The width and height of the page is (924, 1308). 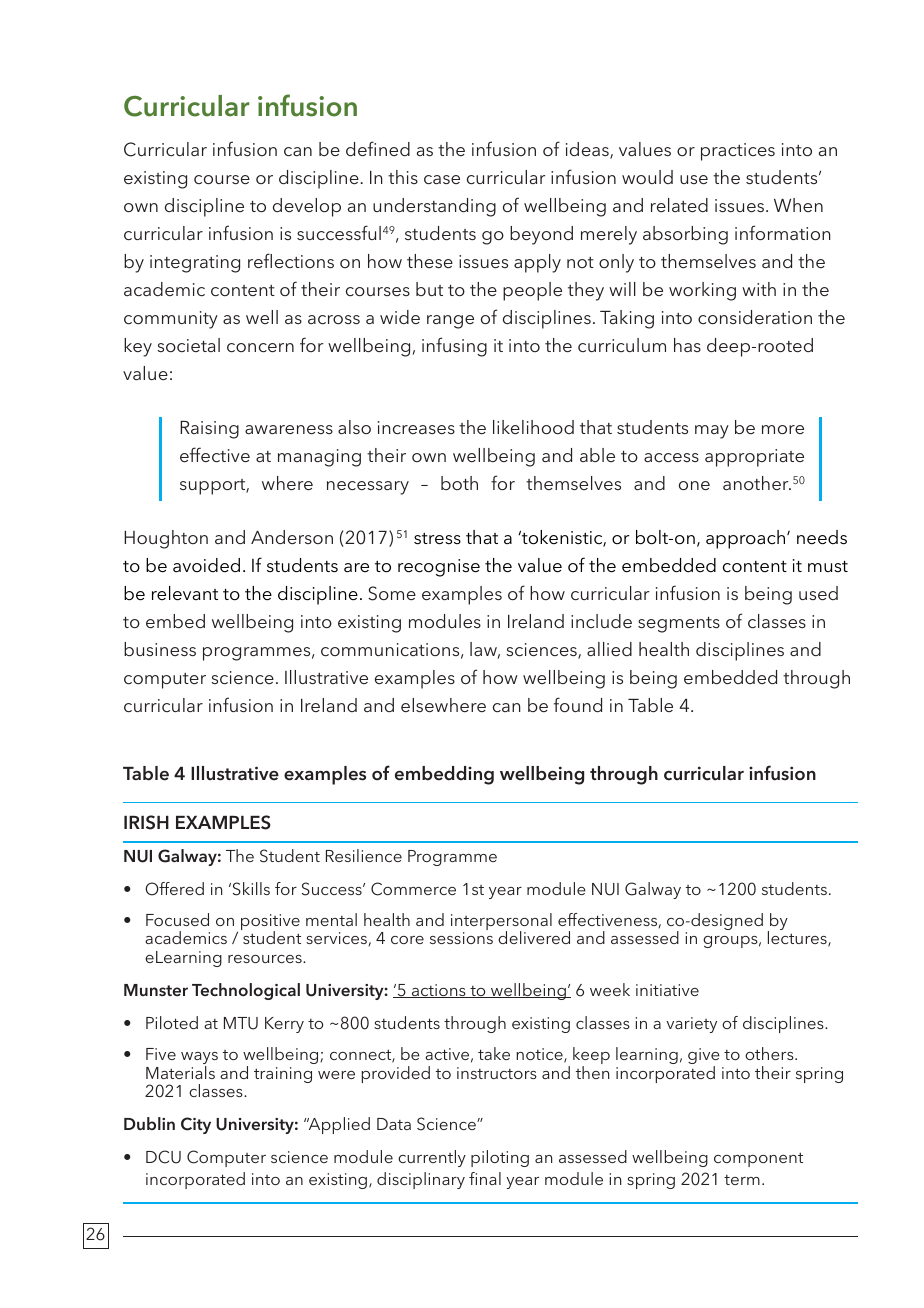 What do you see at coordinates (442, 179) in the page?
I see `case` at bounding box center [442, 179].
